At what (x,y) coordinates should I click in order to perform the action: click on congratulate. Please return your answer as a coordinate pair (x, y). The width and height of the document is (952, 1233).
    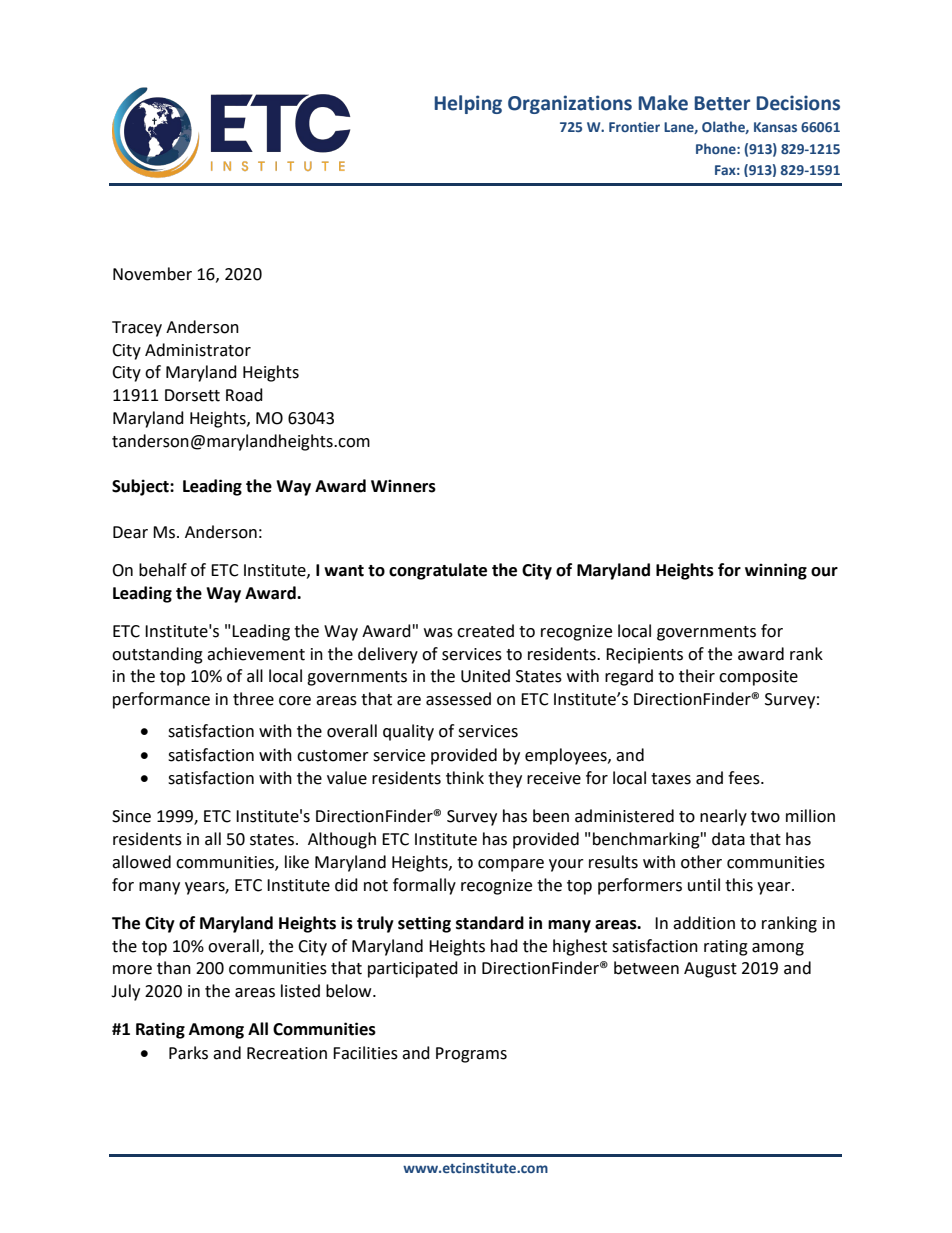
    Looking at the image, I should click on (438, 571).
